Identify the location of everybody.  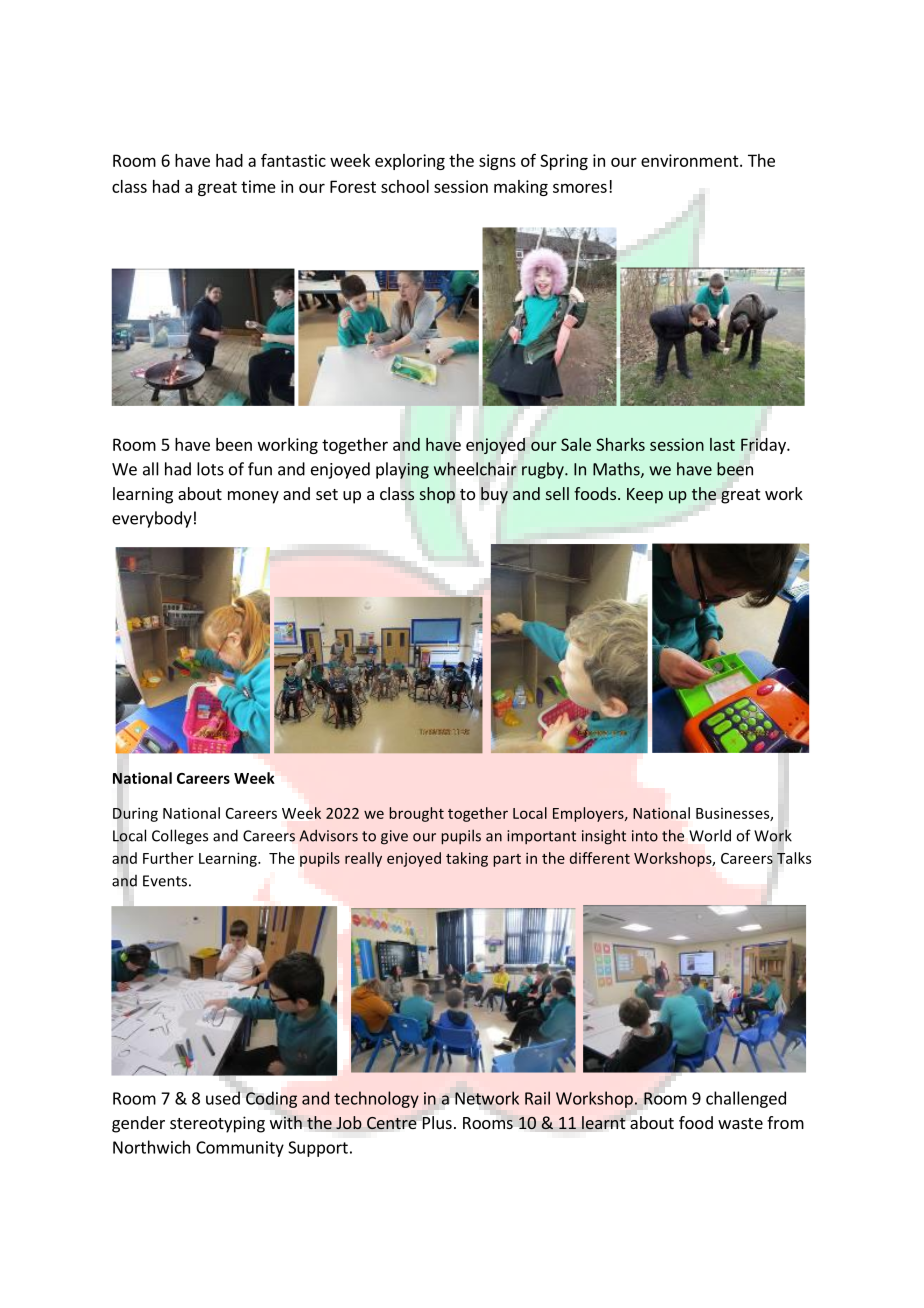
(152, 519).
